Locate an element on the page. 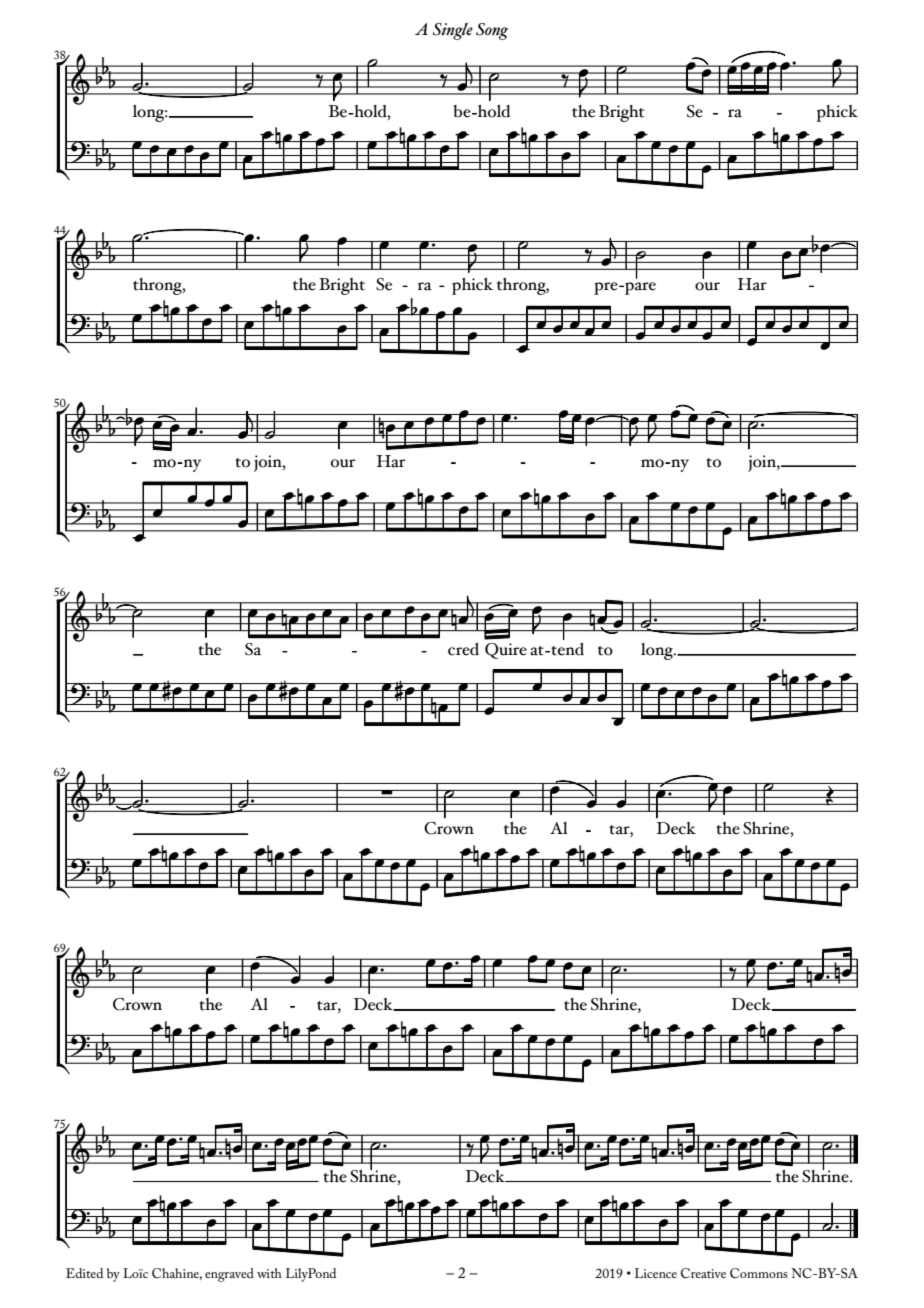 The image size is (924, 1308). engraved is located at coordinates (229, 1275).
